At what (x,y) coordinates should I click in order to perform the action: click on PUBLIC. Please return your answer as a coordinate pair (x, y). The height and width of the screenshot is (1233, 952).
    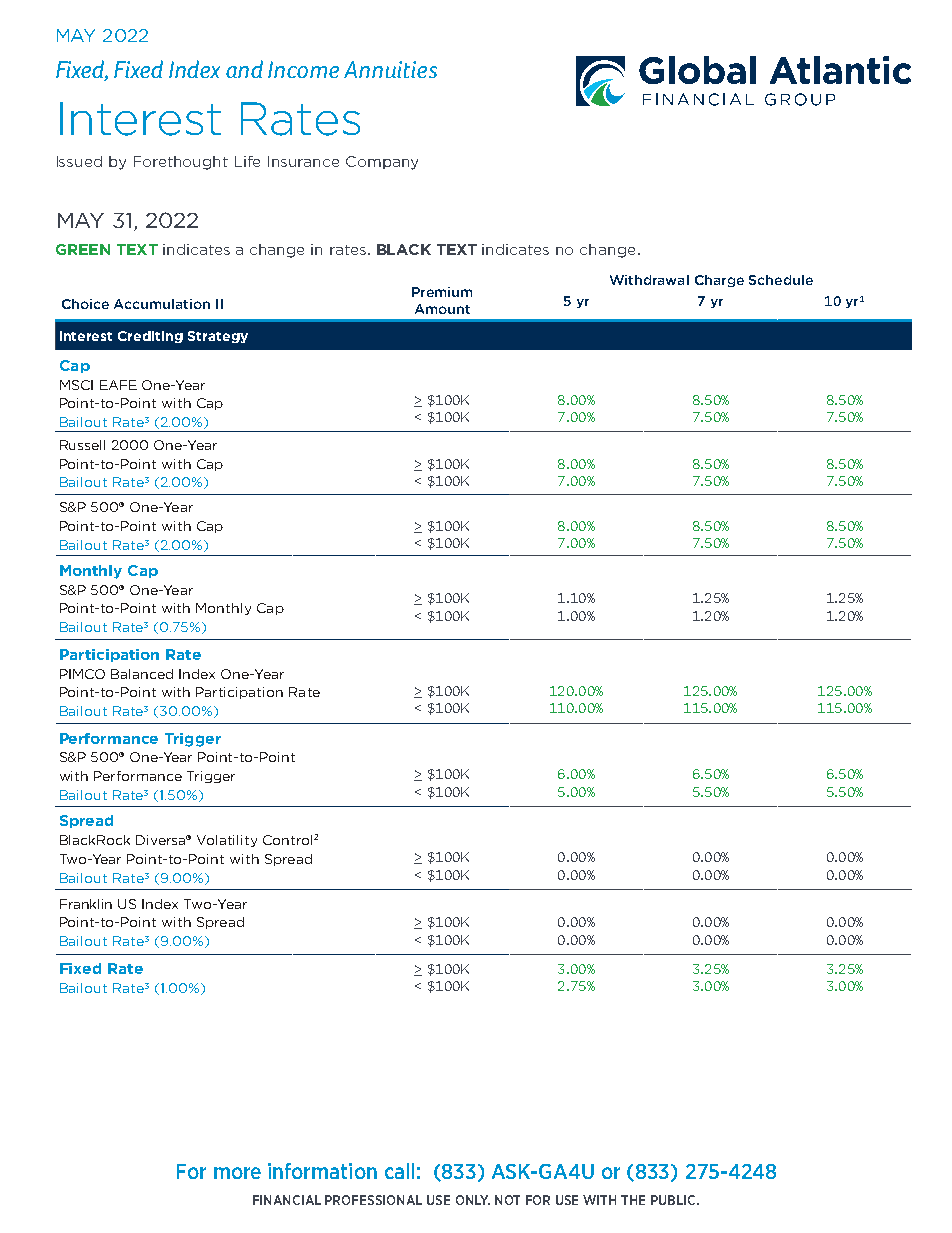
    Looking at the image, I should click on (674, 1200).
